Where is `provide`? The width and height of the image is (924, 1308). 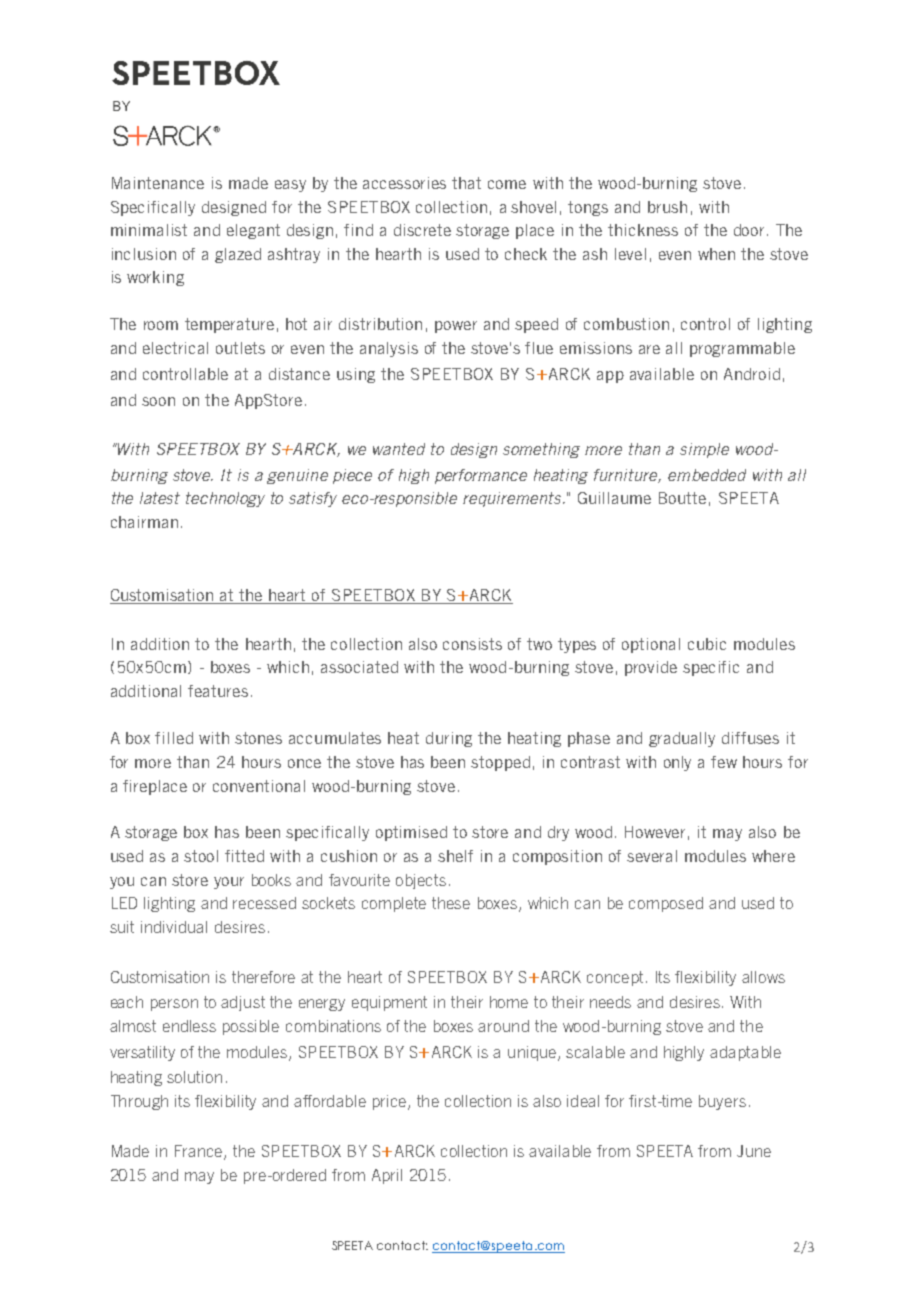 provide is located at coordinates (651, 668).
